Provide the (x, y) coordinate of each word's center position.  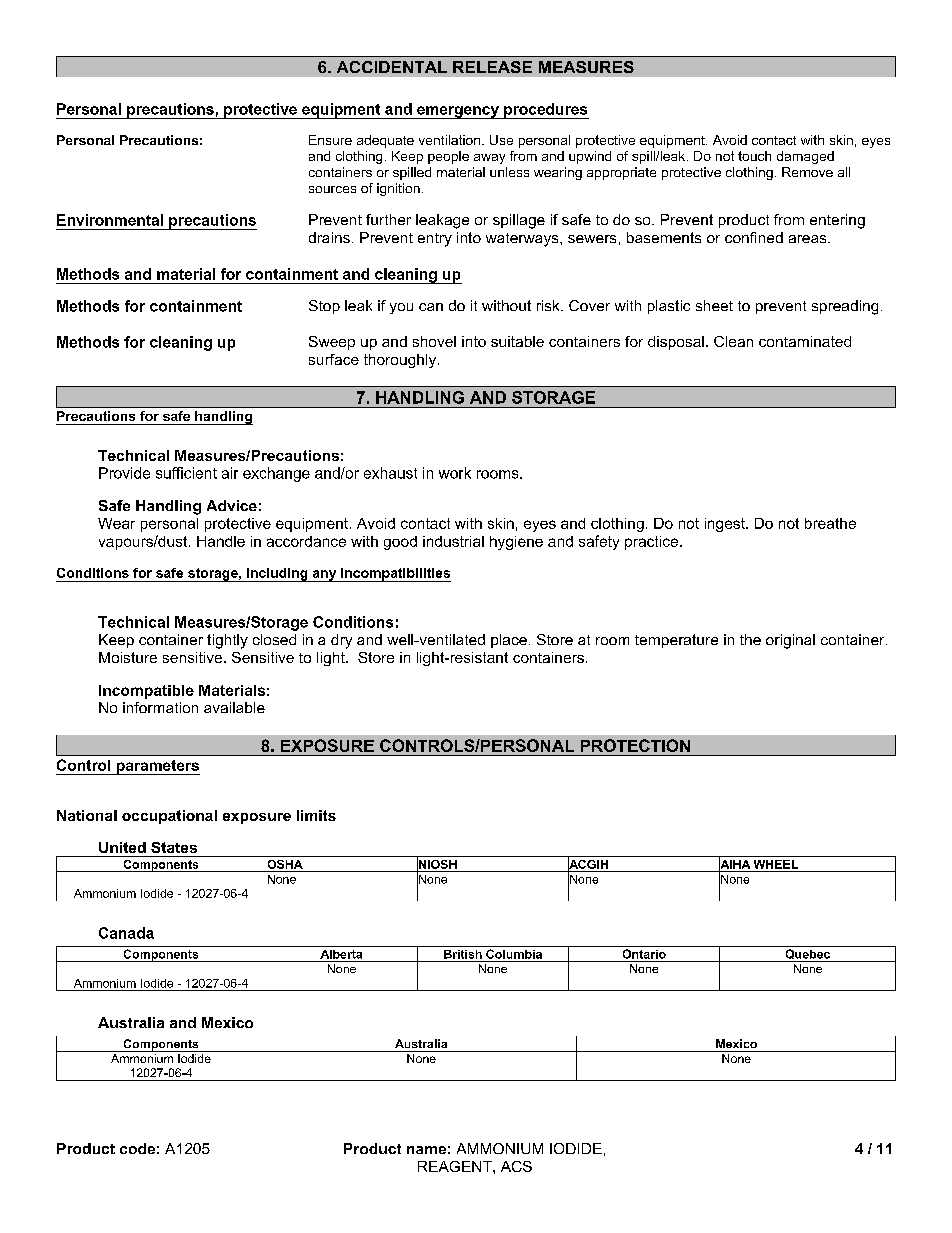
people (448, 157)
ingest (726, 525)
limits (316, 815)
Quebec (808, 955)
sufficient (186, 473)
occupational (169, 817)
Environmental (110, 220)
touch (754, 156)
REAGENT (456, 1166)
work (455, 473)
